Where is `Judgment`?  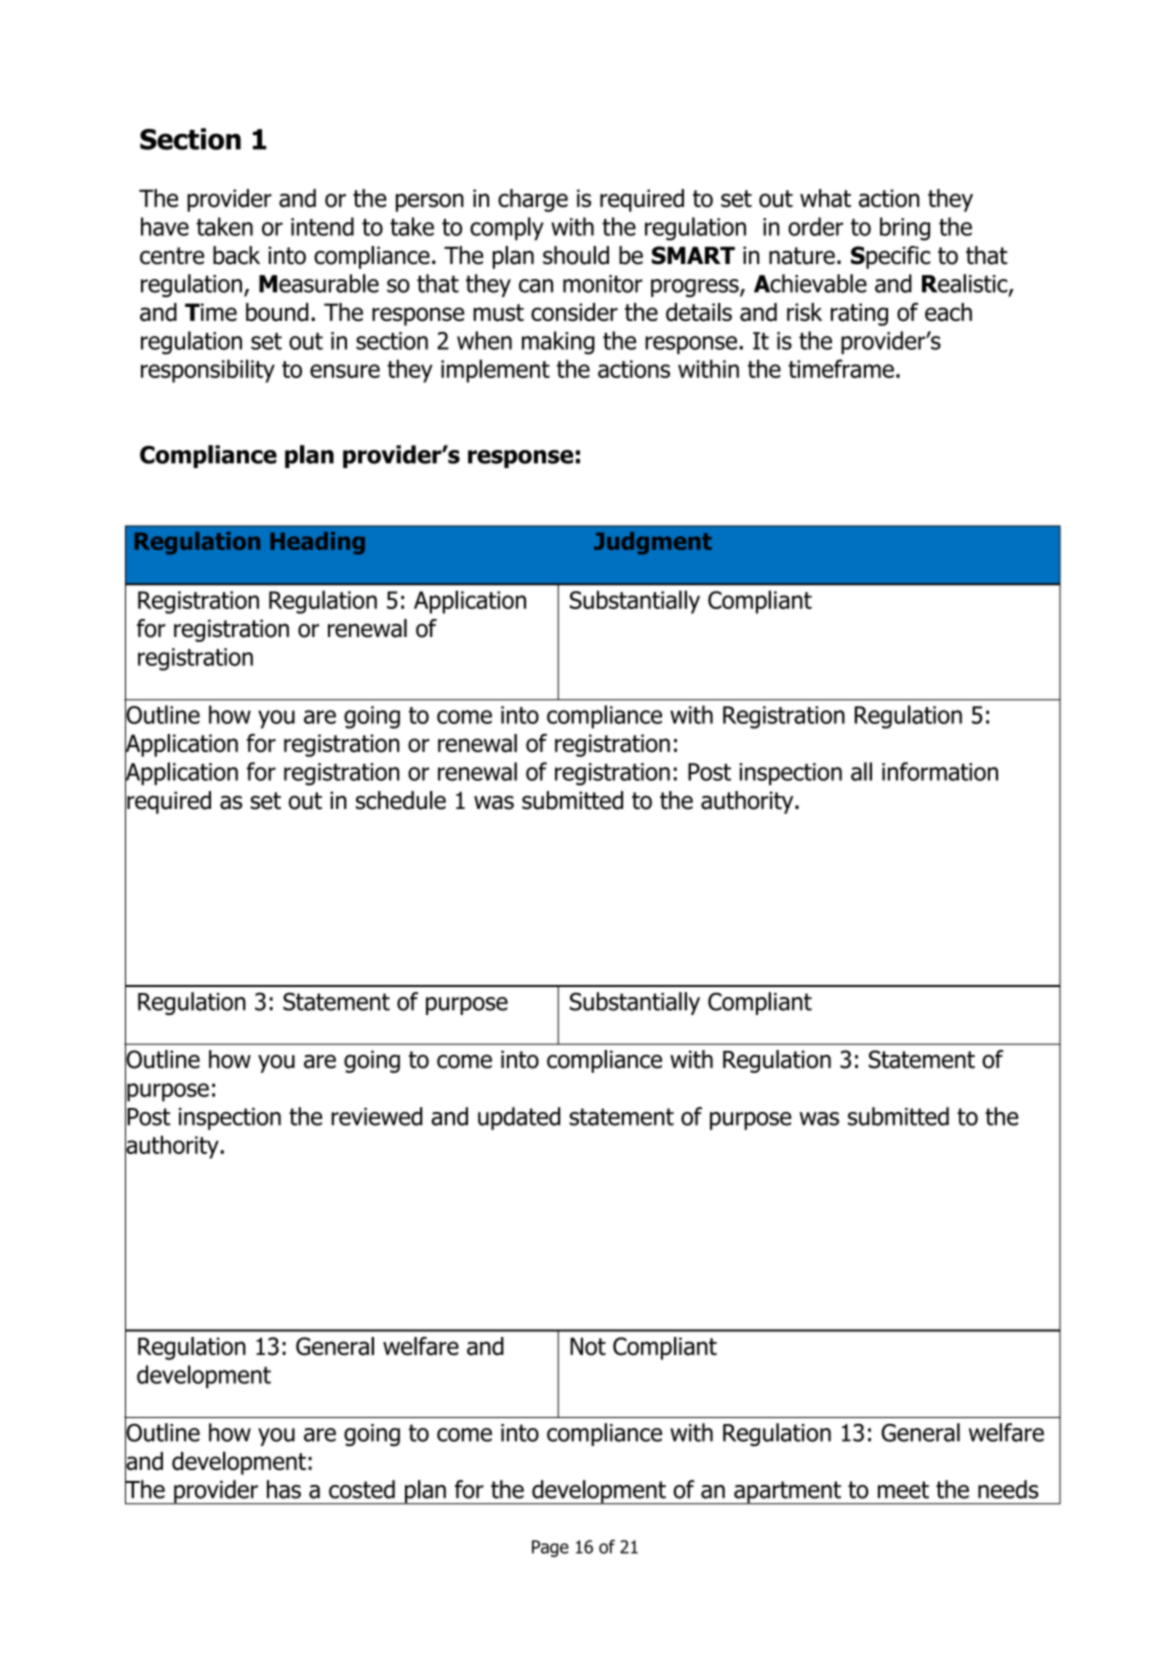
Judgment is located at coordinates (653, 543).
